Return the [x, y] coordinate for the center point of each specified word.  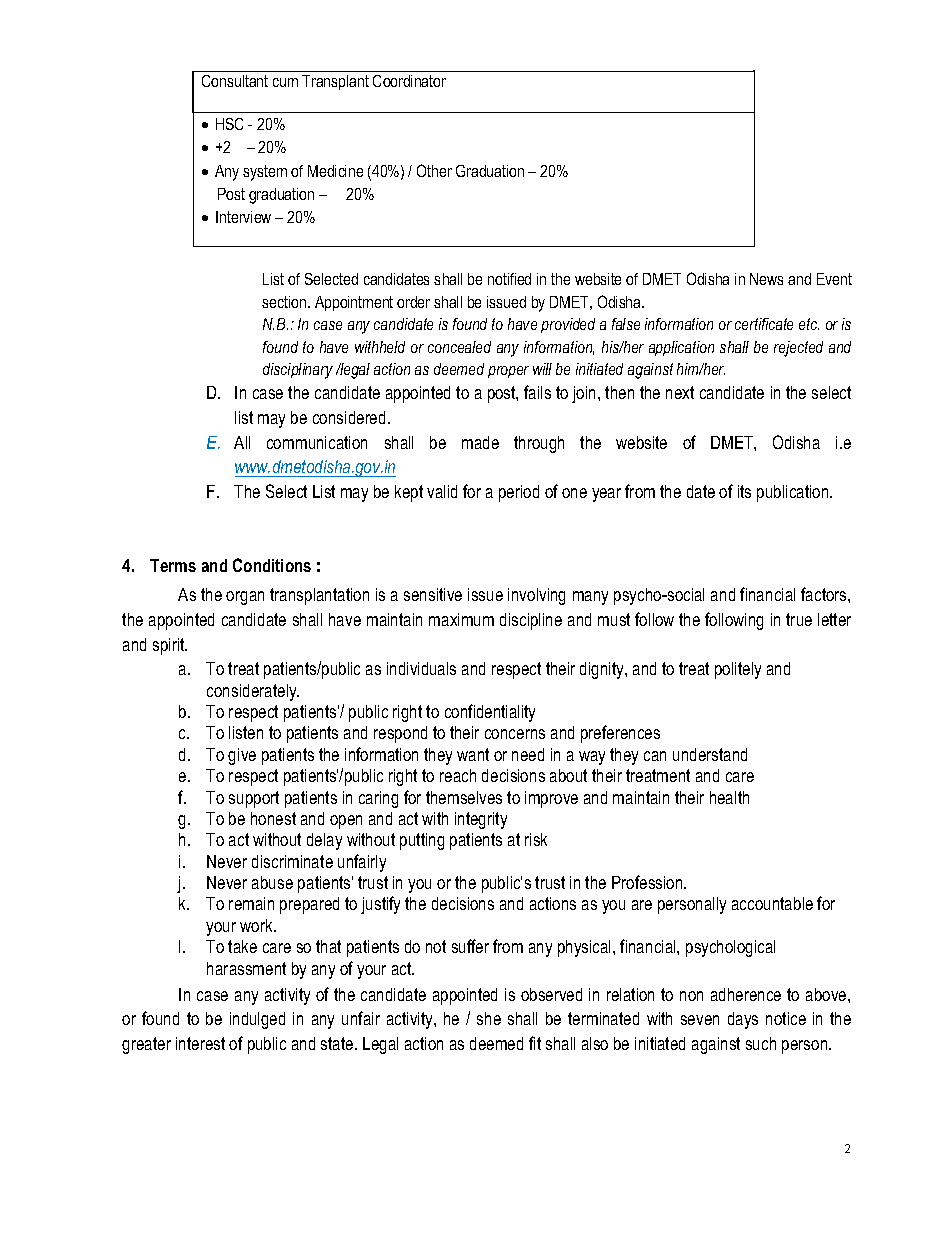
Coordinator [409, 81]
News [766, 279]
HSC [229, 124]
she [489, 1018]
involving [536, 596]
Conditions [272, 565]
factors [825, 594]
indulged [257, 1020]
